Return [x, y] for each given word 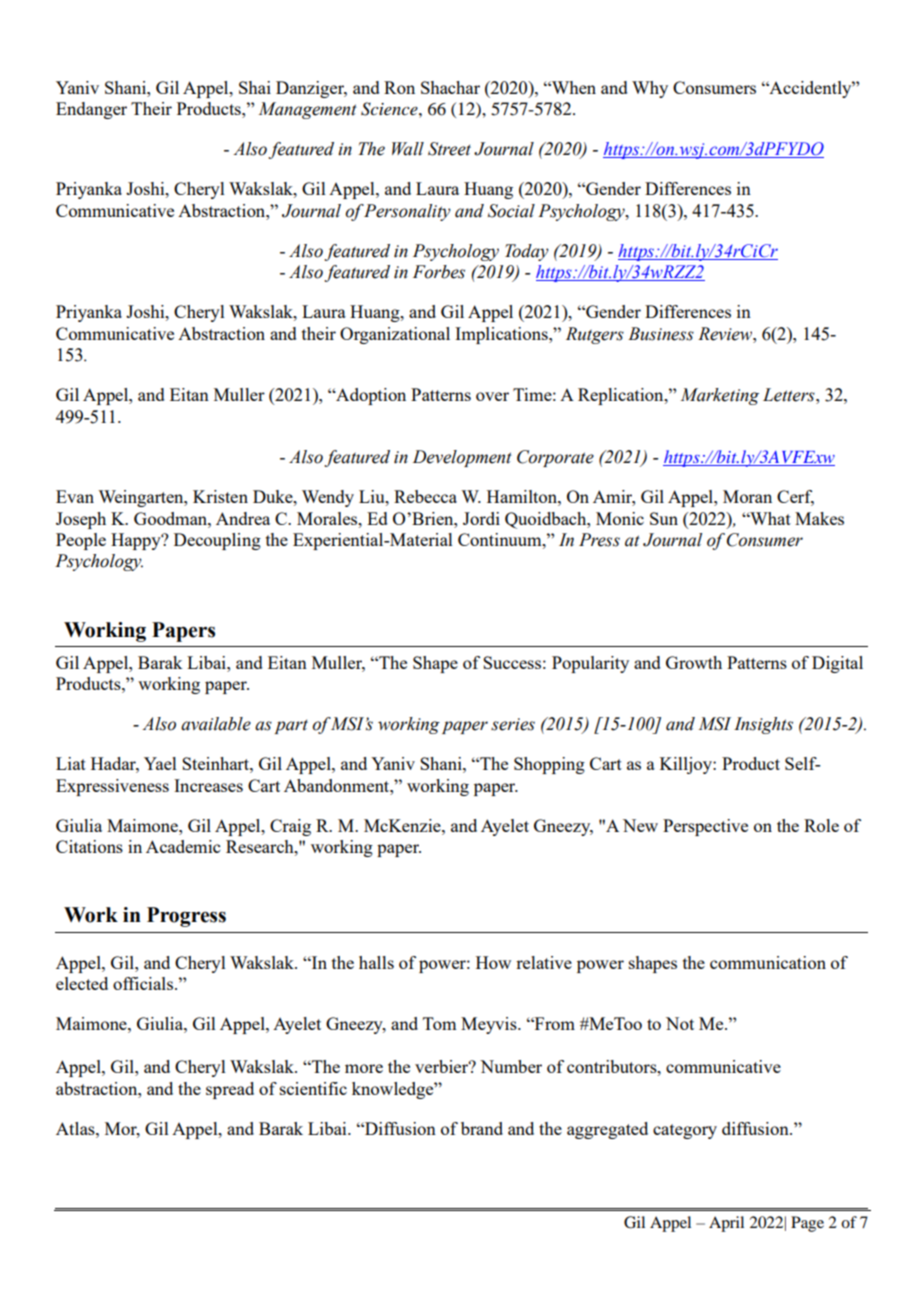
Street [449, 149]
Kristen [220, 496]
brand [482, 1128]
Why [650, 89]
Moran [747, 496]
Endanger [91, 110]
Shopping [549, 765]
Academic [183, 846]
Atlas [76, 1128]
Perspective [705, 827]
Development [462, 458]
